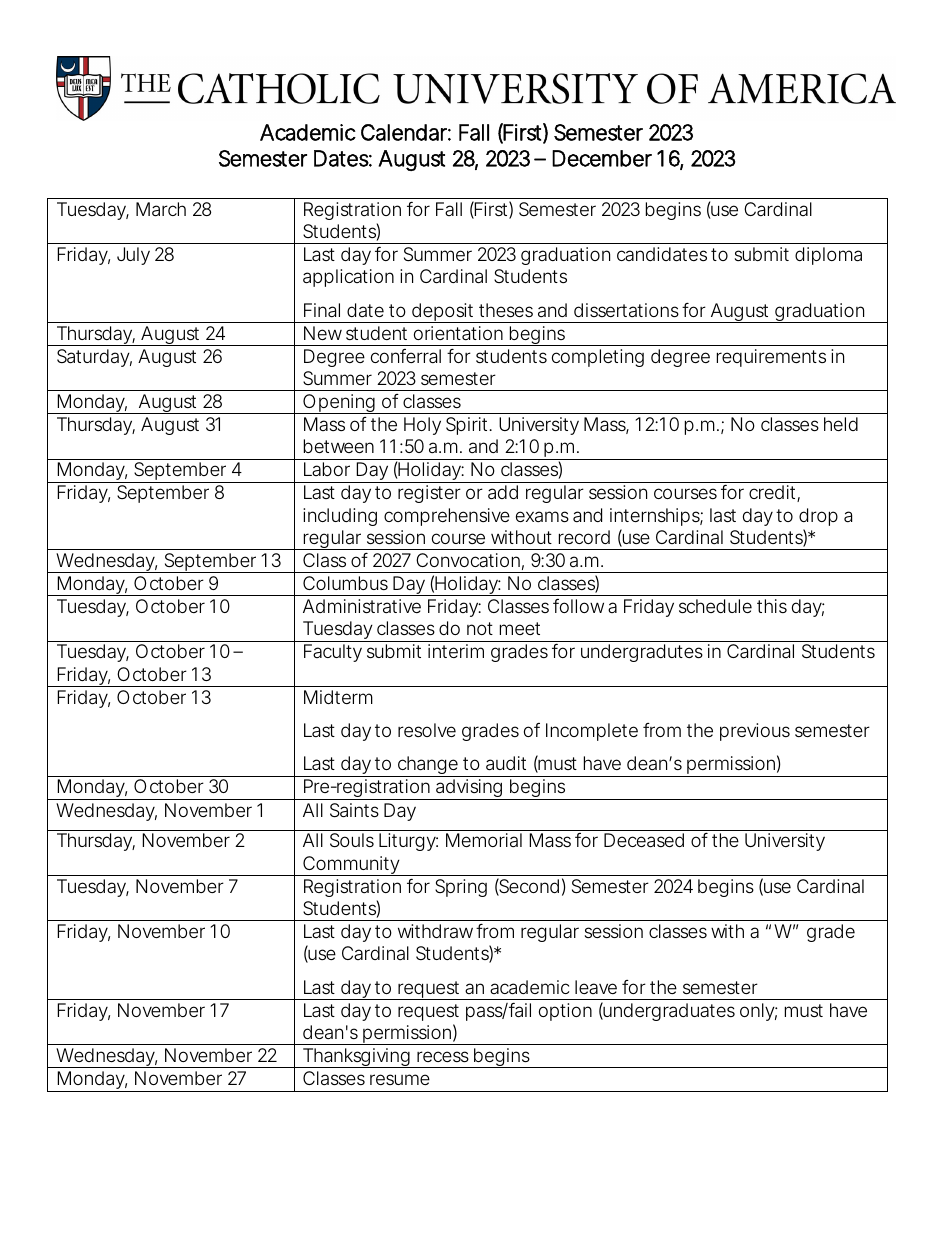 This screenshot has width=952, height=1233. Describe the element at coordinates (327, 469) in the screenshot. I see `Labor` at that location.
